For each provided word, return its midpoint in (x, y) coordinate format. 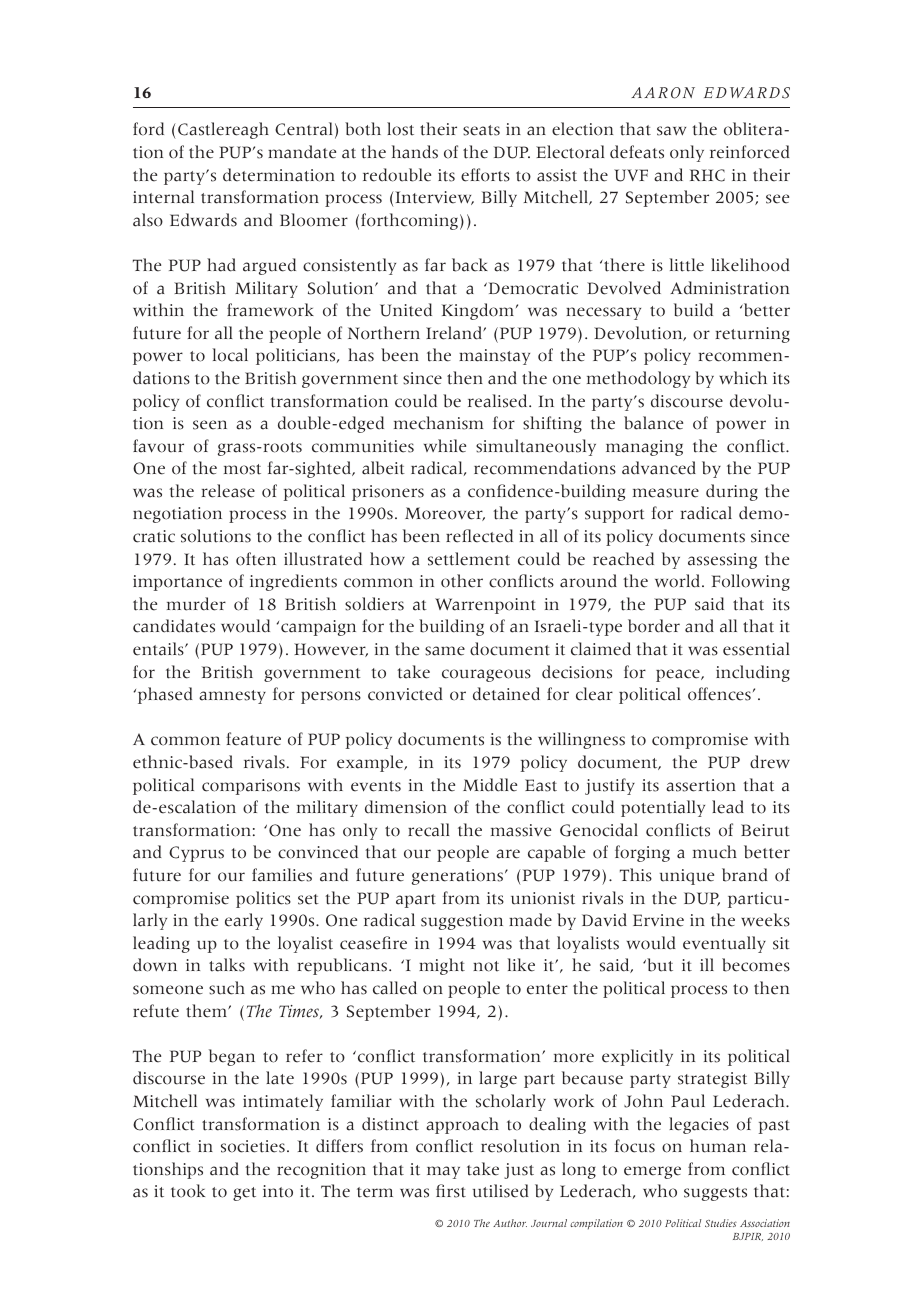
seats (481, 130)
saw (671, 131)
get (244, 1194)
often (256, 559)
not (486, 966)
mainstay (494, 357)
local (230, 355)
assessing (722, 561)
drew (770, 762)
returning (753, 335)
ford (148, 129)
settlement (469, 559)
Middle (490, 785)
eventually (724, 944)
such (227, 988)
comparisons (251, 787)
